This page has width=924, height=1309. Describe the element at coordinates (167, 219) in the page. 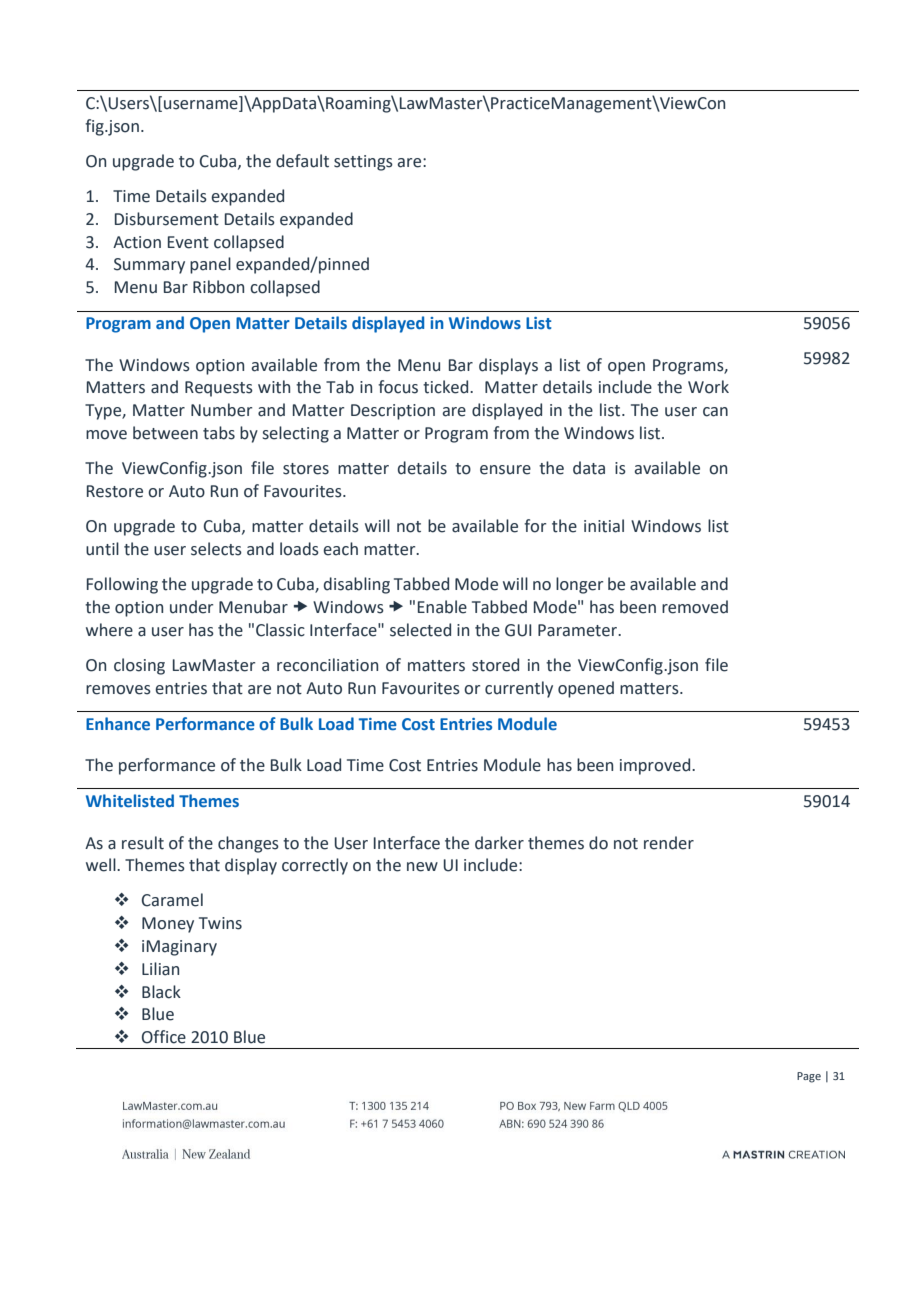

I see `Disbursement` at that location.
